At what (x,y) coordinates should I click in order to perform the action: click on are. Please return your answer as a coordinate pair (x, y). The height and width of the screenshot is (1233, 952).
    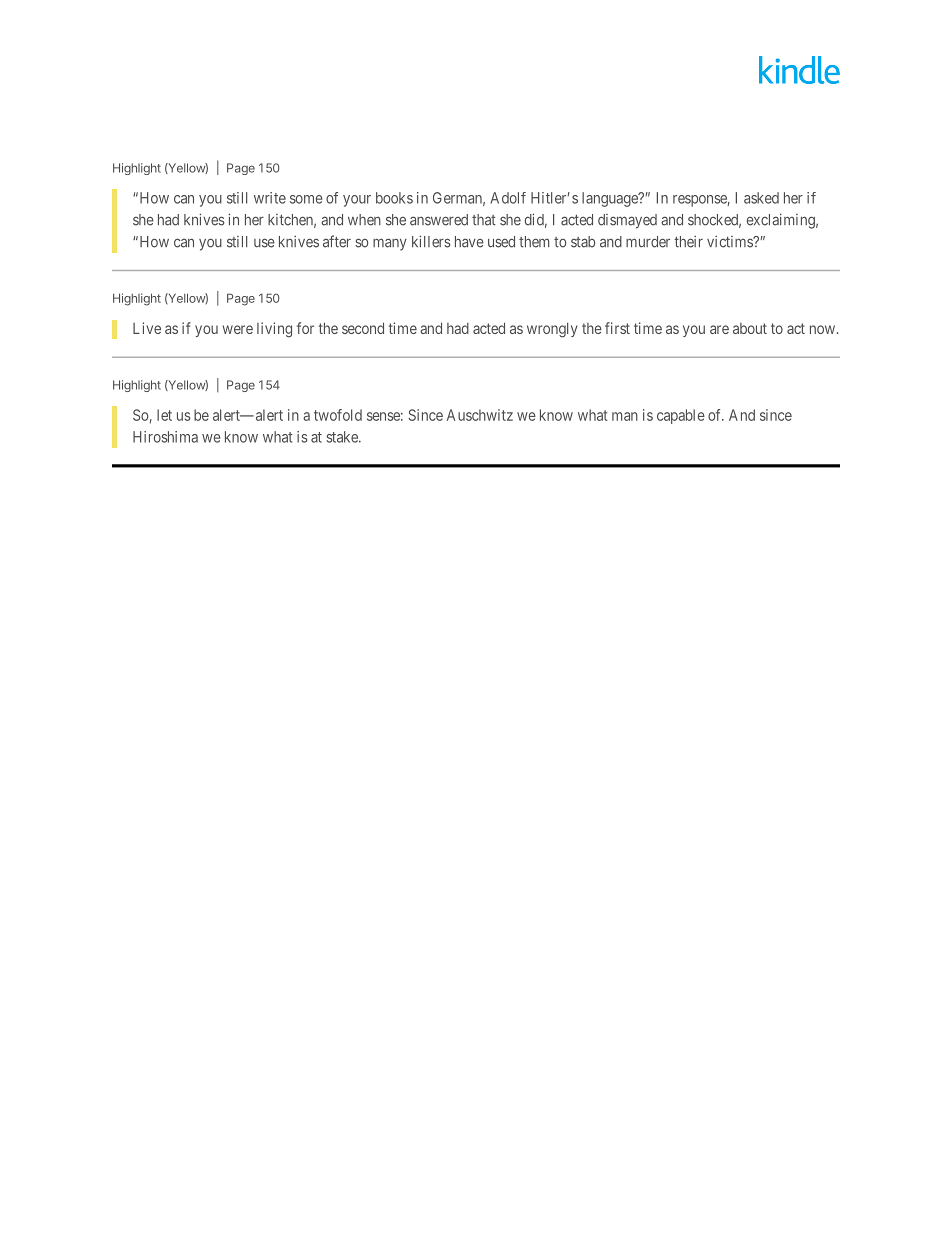
    Looking at the image, I should click on (719, 329).
